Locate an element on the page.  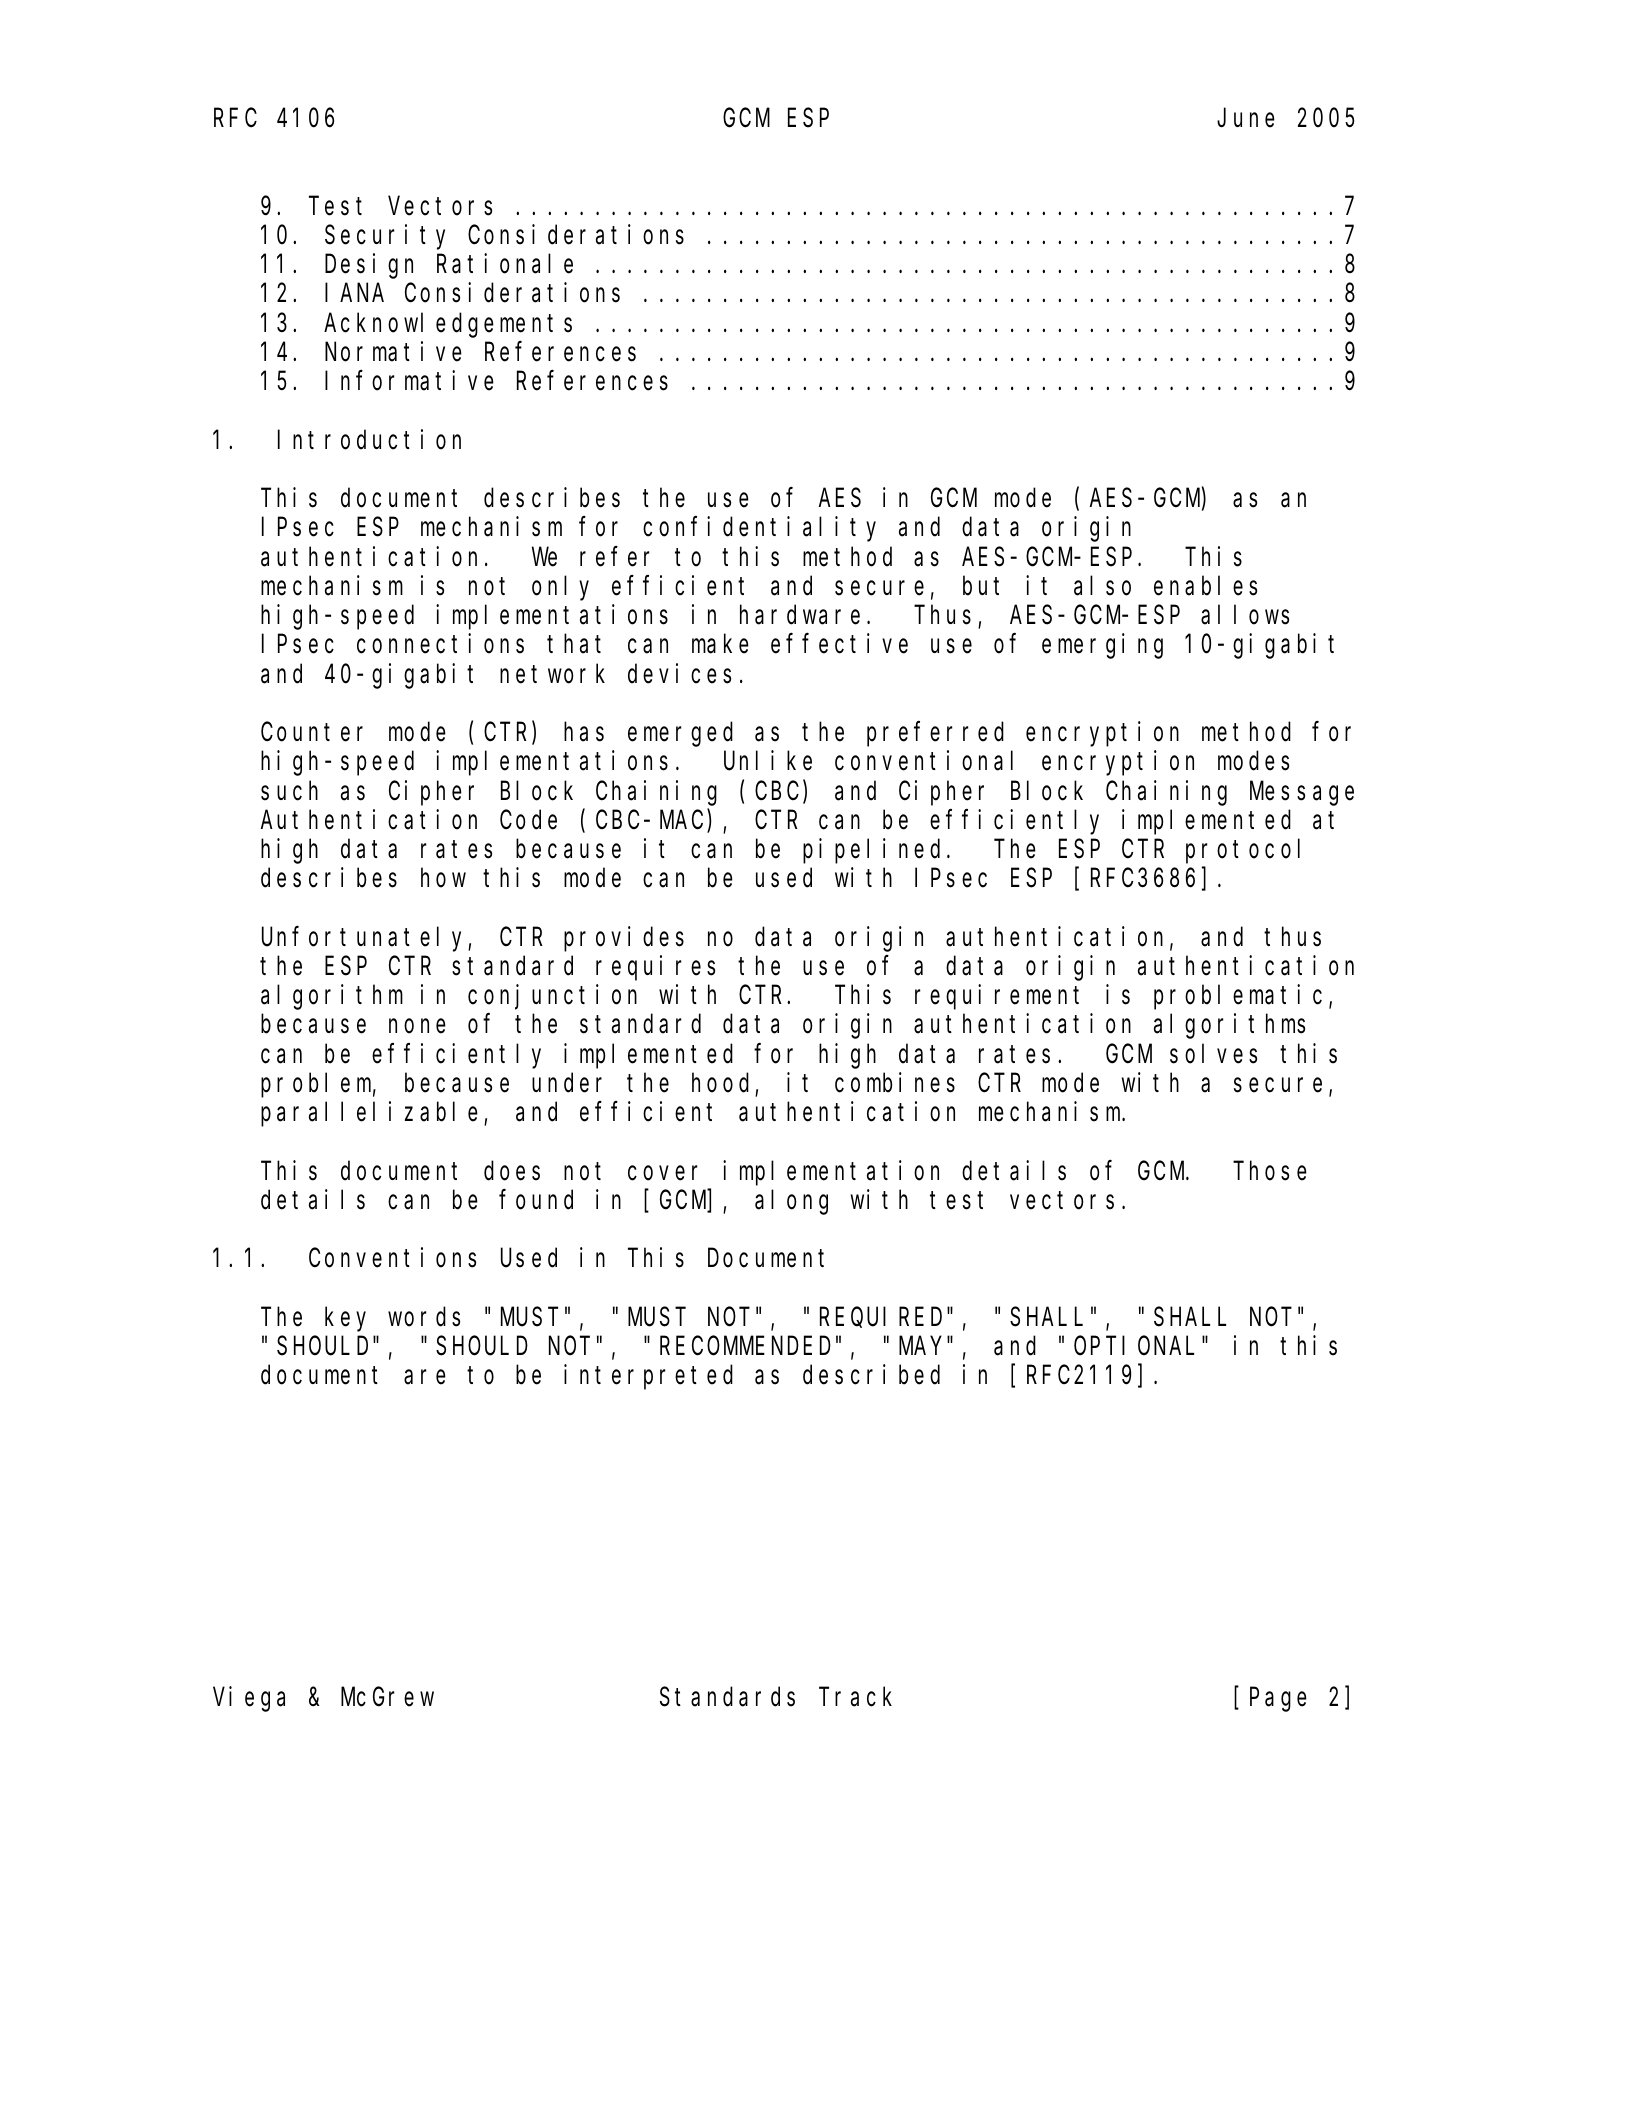
emerging is located at coordinates (1102, 646).
